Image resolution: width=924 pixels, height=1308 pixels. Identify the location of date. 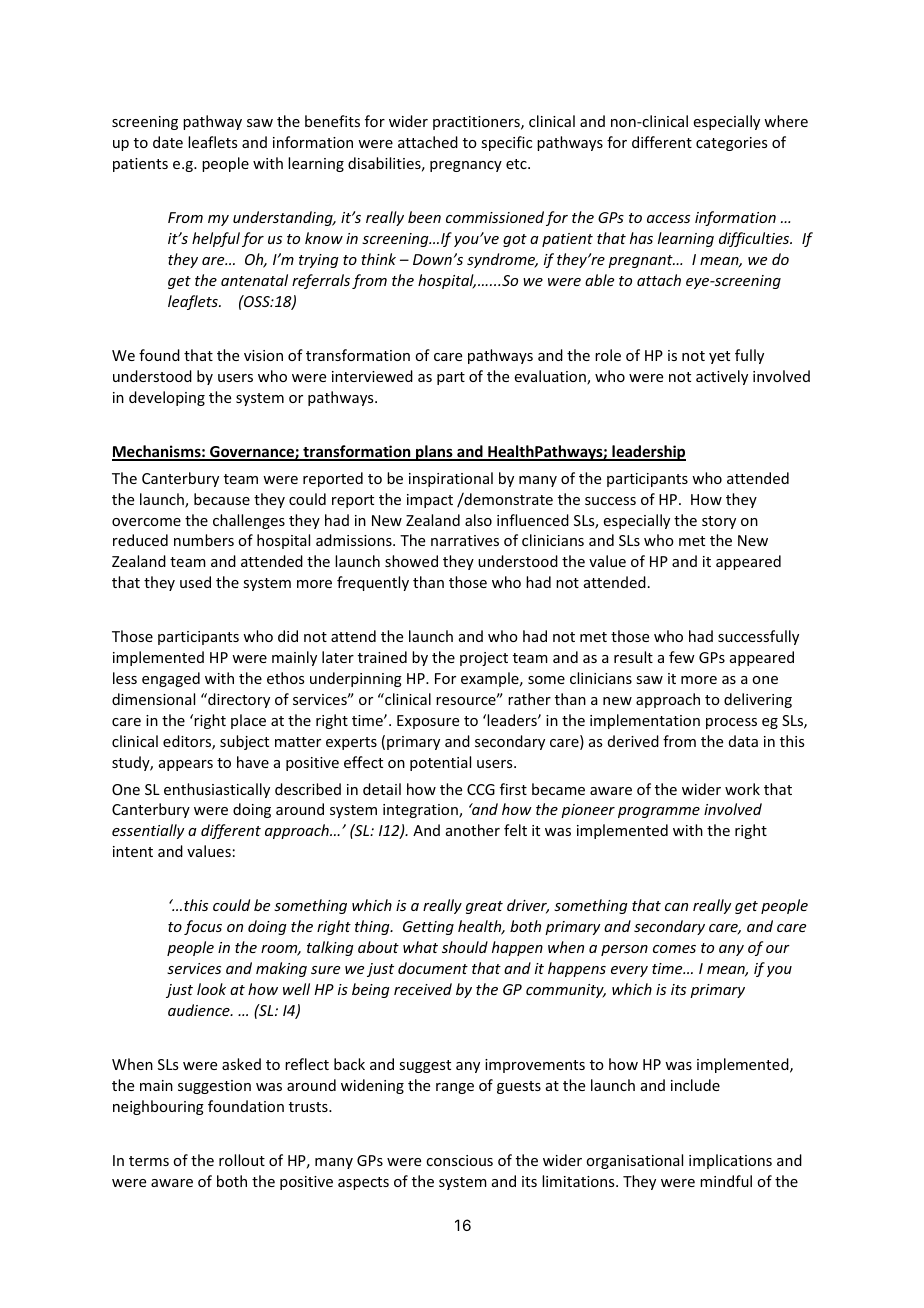
(168, 142).
